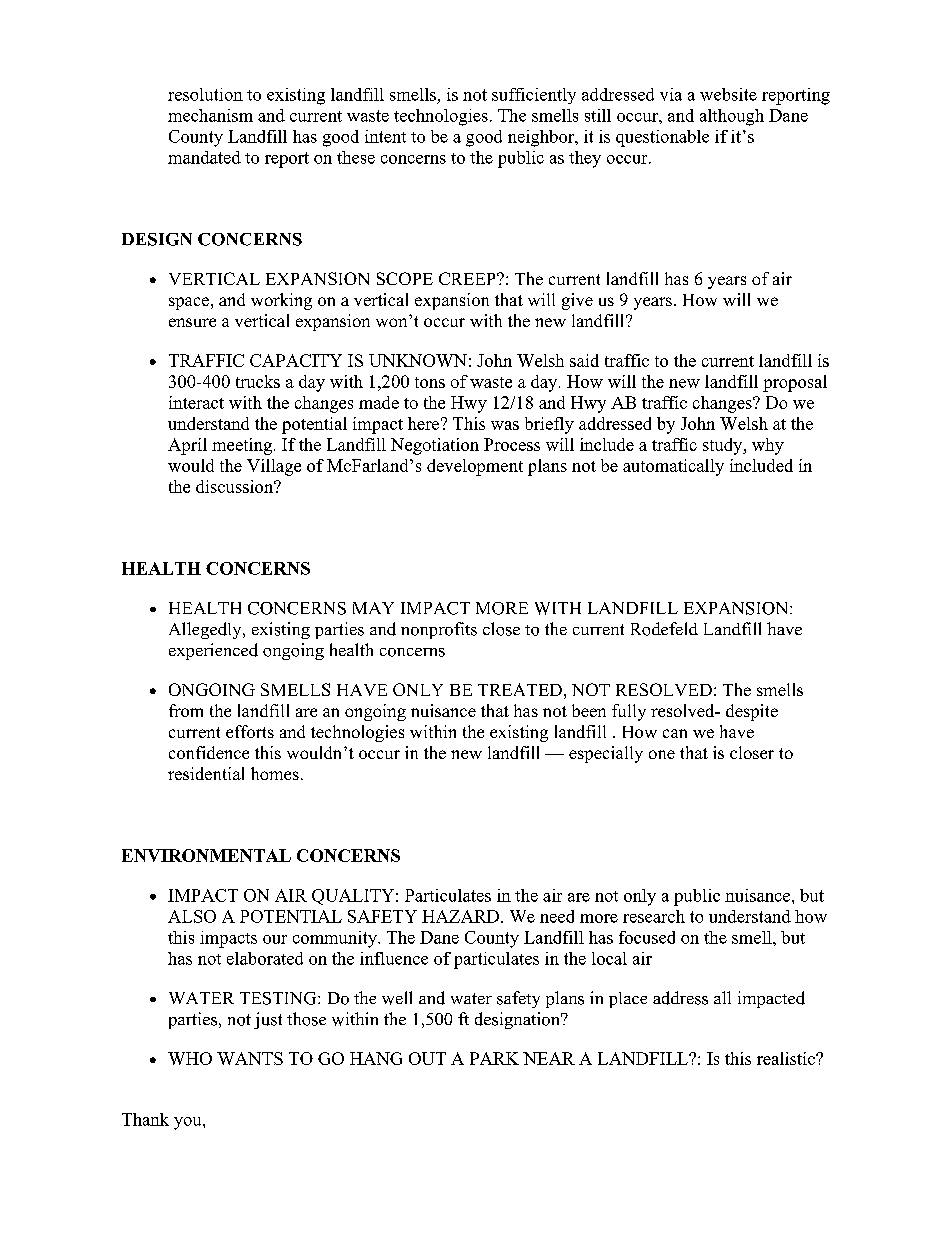 The image size is (952, 1233). Describe the element at coordinates (534, 96) in the screenshot. I see `sufficiently` at that location.
